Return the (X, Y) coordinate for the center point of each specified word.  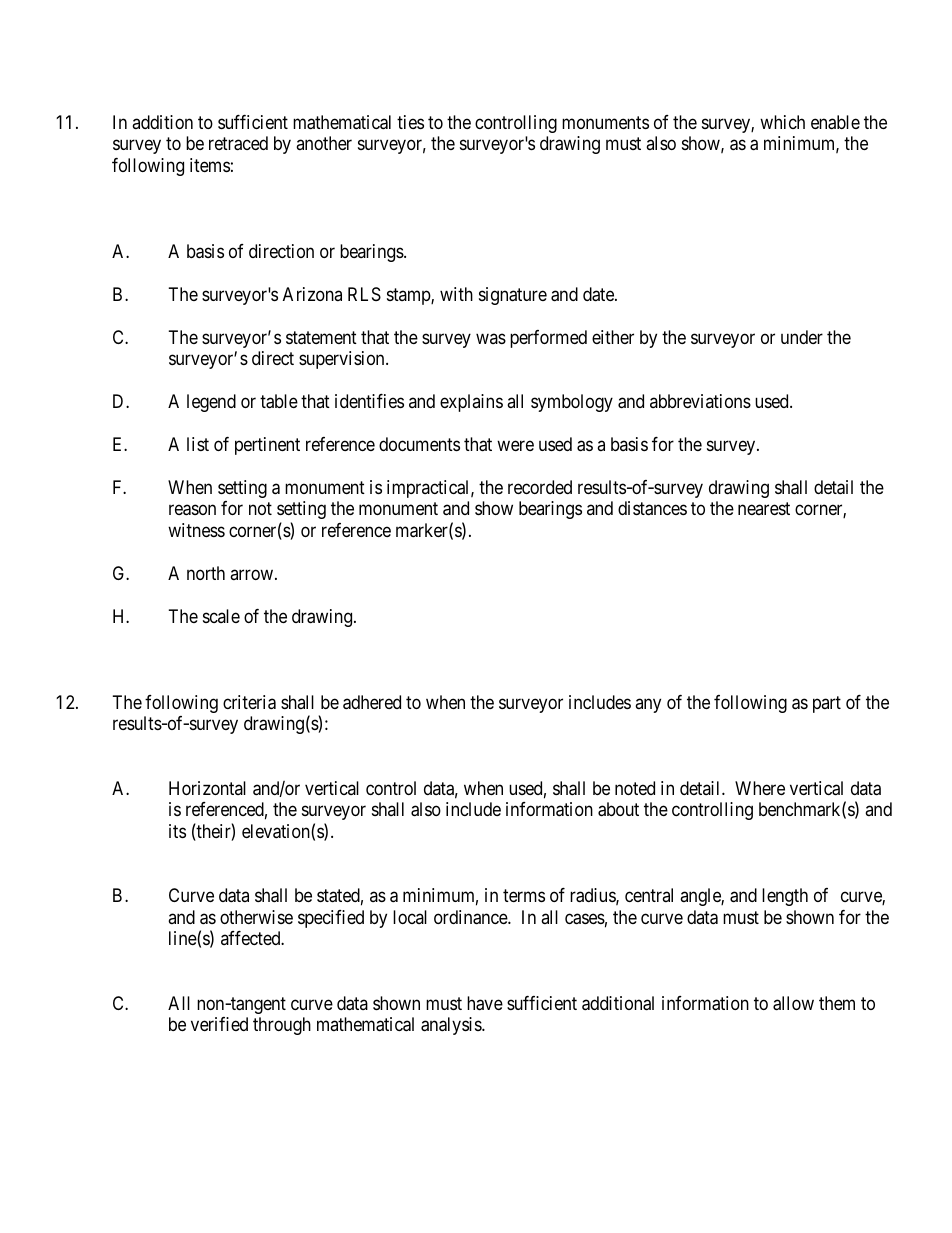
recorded (540, 487)
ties (410, 122)
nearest (764, 509)
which (782, 122)
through (282, 1026)
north (206, 573)
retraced (238, 143)
